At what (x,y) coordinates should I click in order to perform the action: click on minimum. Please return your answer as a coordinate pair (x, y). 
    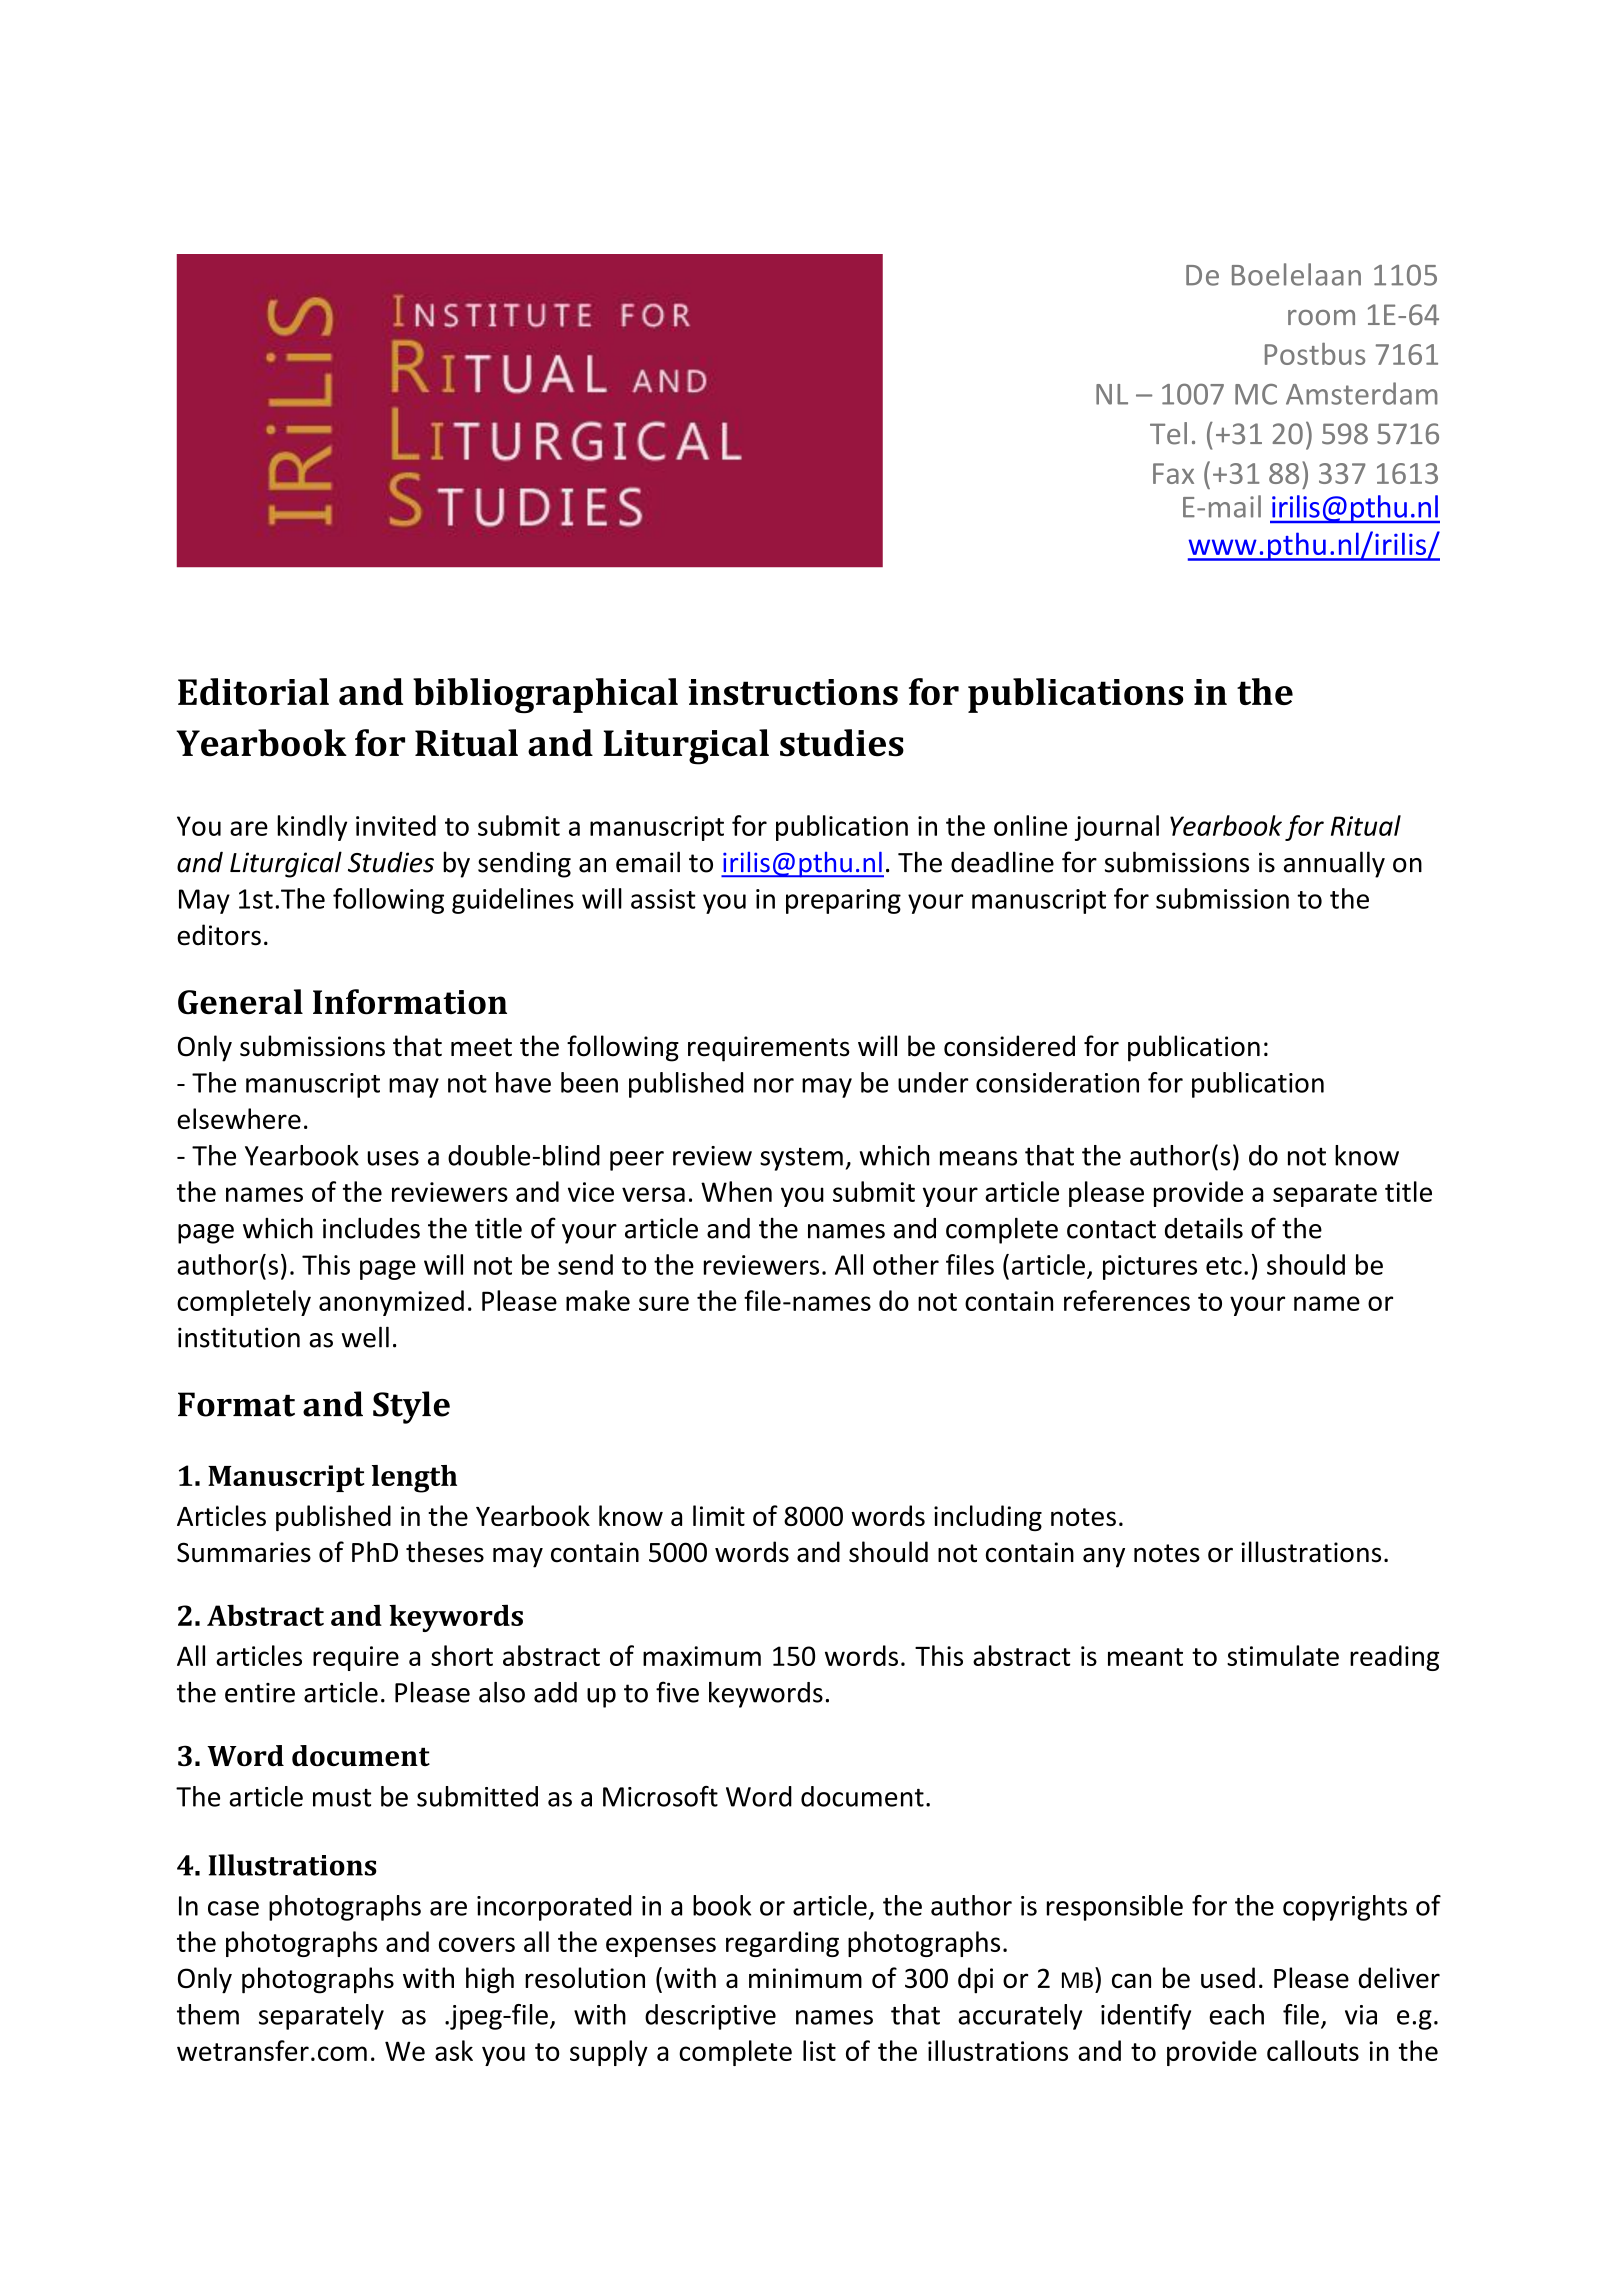
    Looking at the image, I should click on (805, 1978).
